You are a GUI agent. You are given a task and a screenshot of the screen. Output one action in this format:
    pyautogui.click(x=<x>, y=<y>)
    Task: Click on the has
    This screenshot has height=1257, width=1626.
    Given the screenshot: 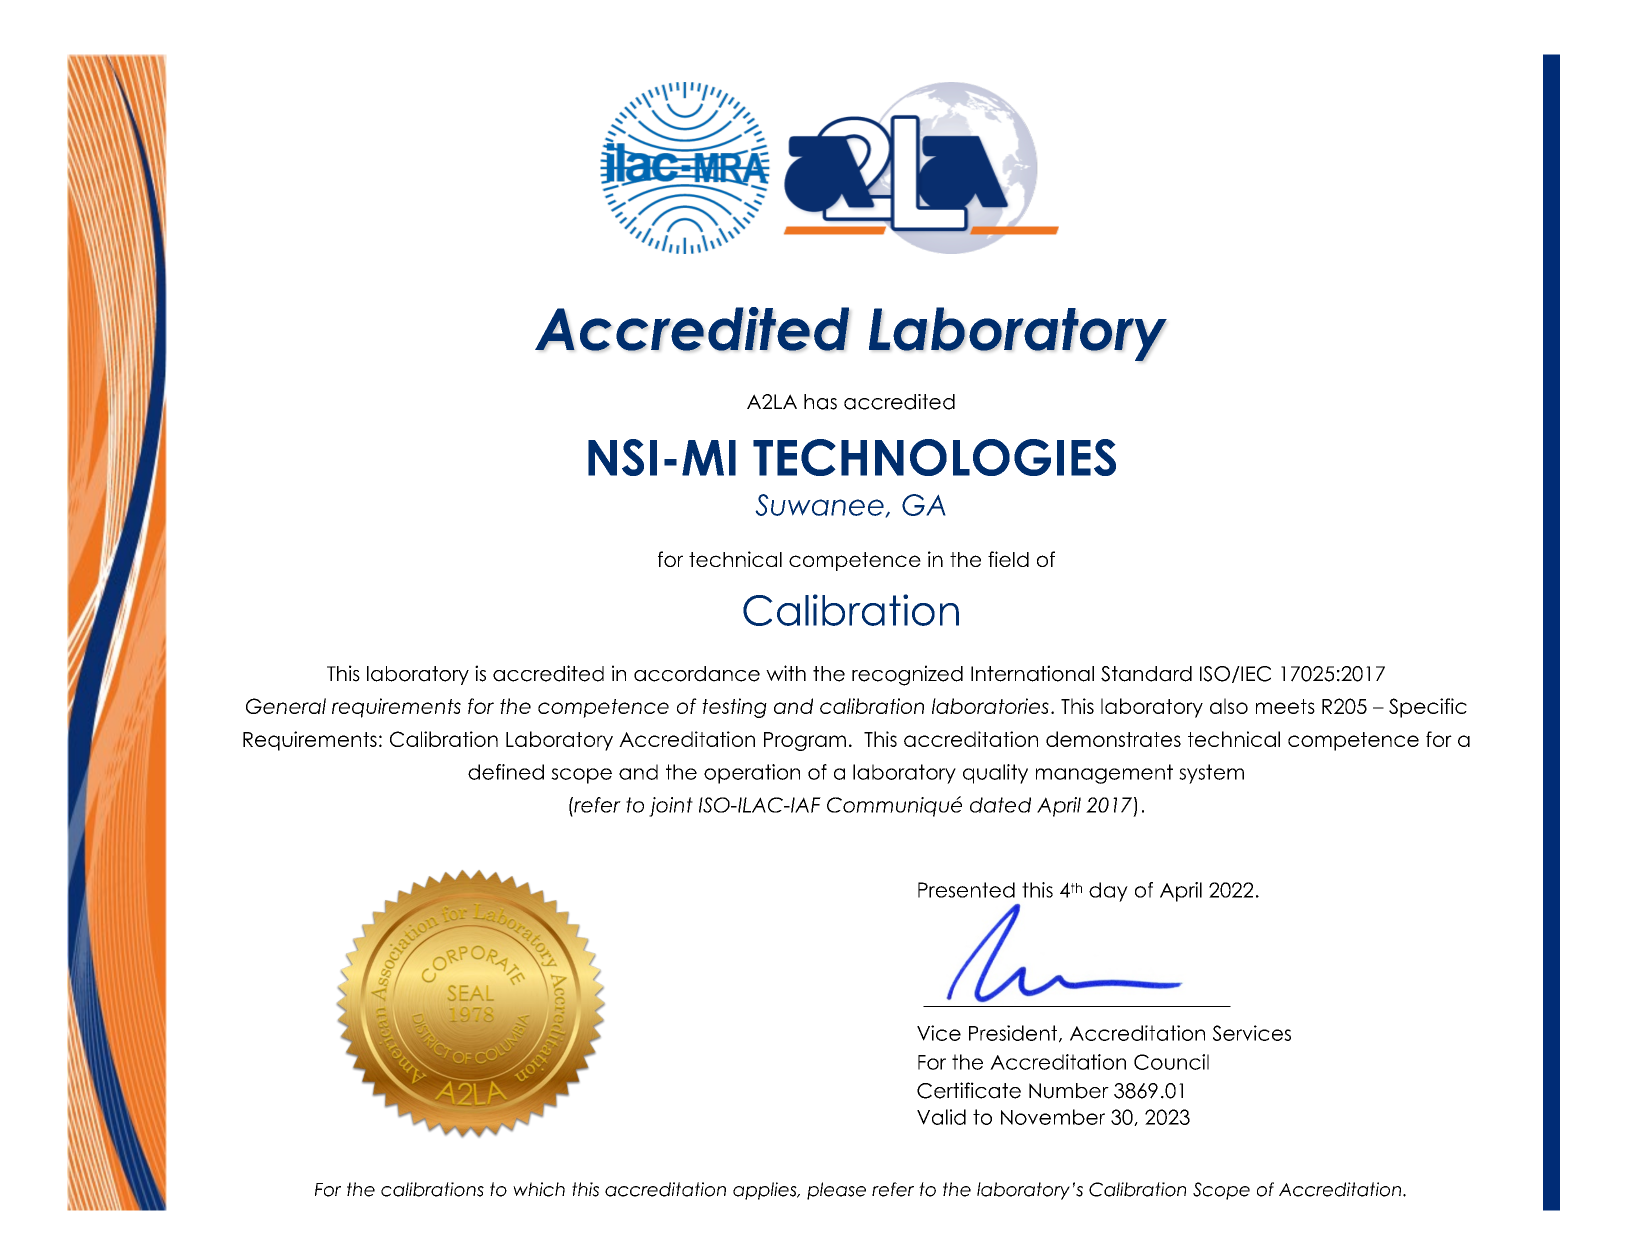 What is the action you would take?
    pyautogui.click(x=820, y=402)
